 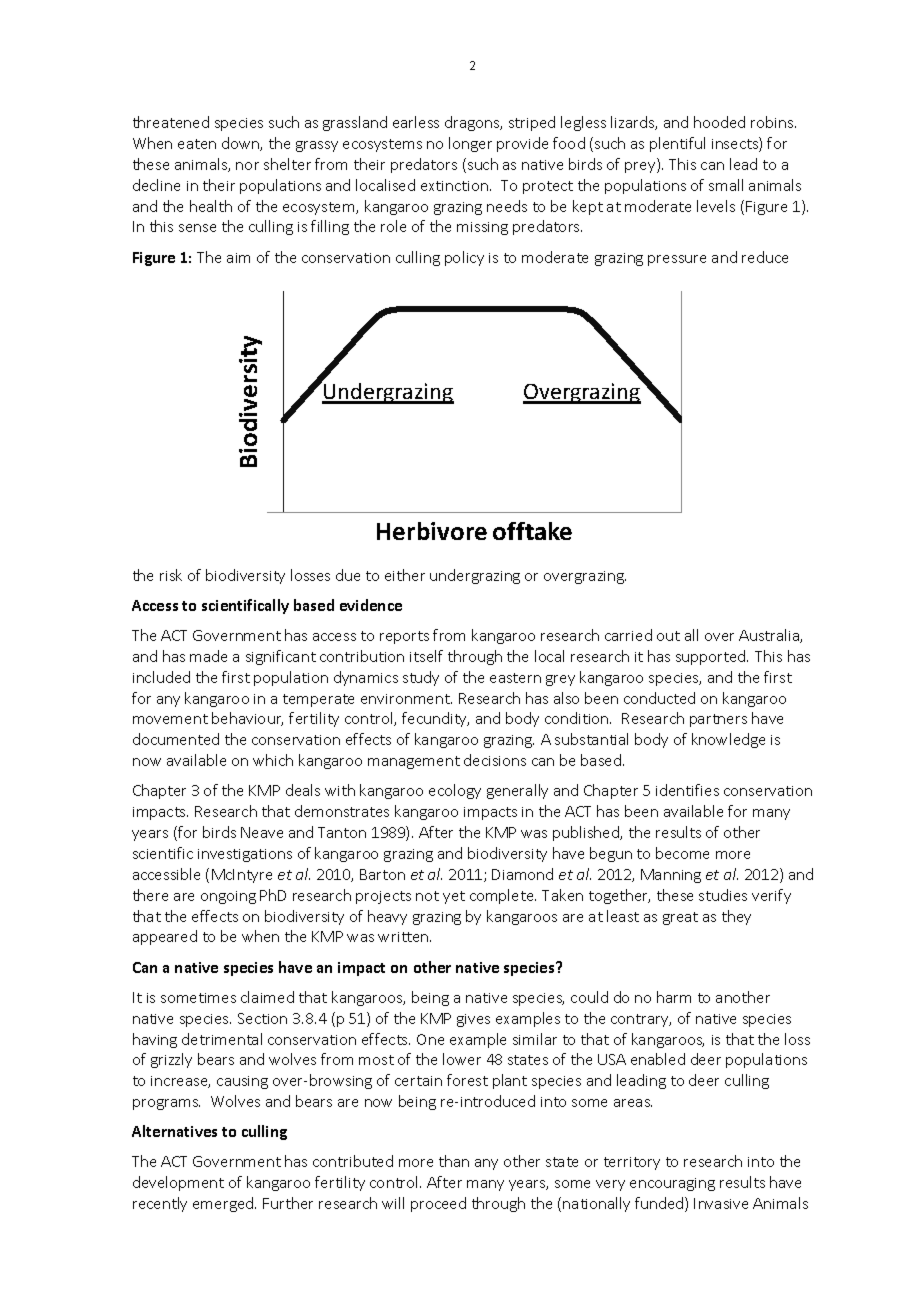 I want to click on longer, so click(x=470, y=144).
